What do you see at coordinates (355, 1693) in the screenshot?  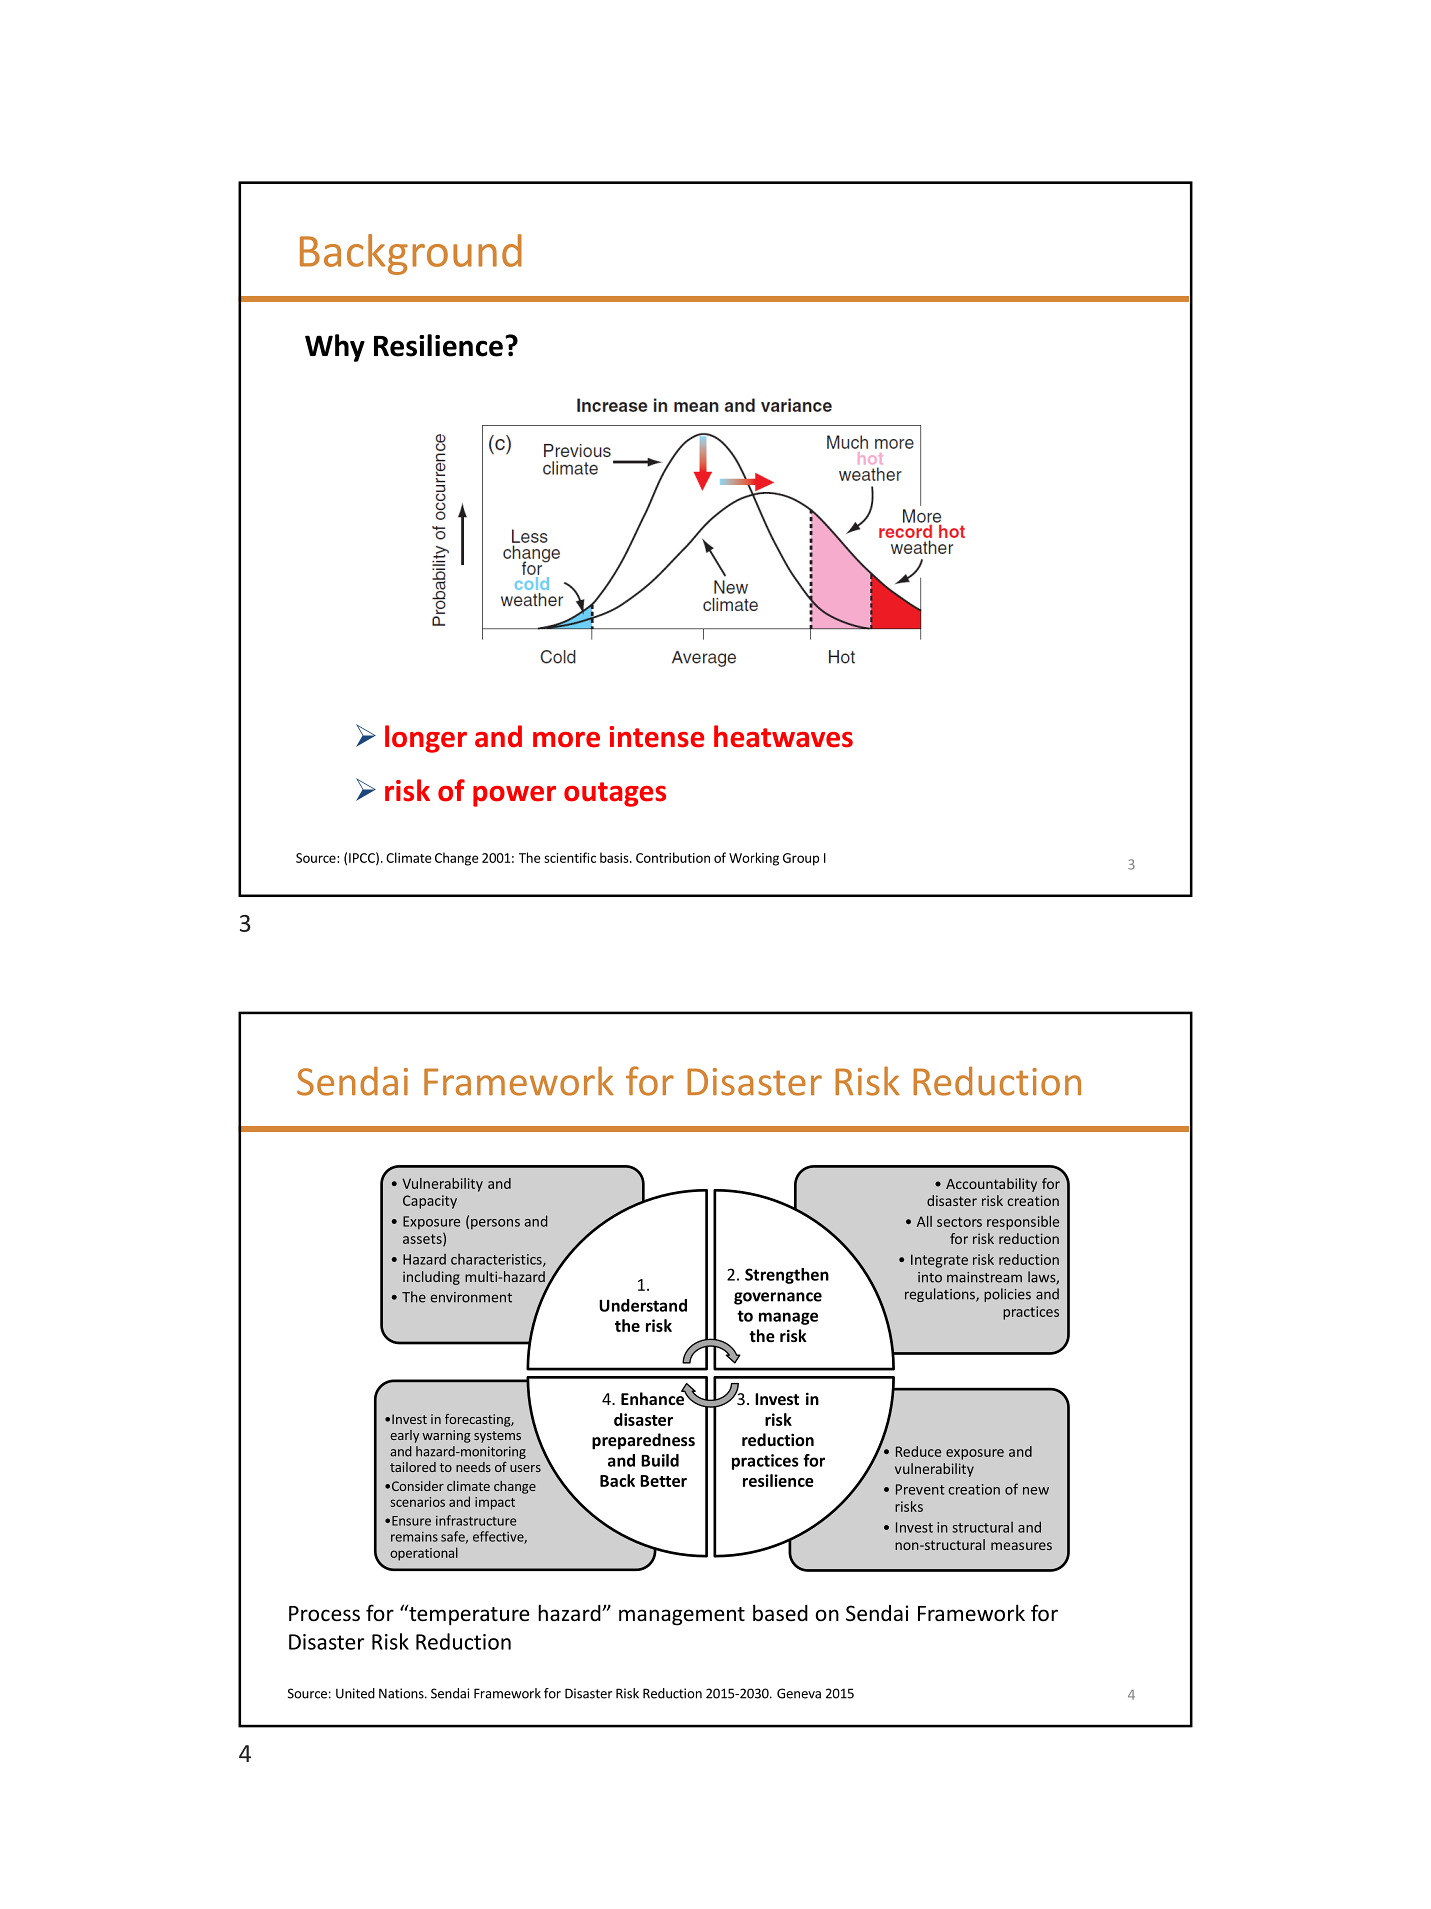 I see `United` at bounding box center [355, 1693].
